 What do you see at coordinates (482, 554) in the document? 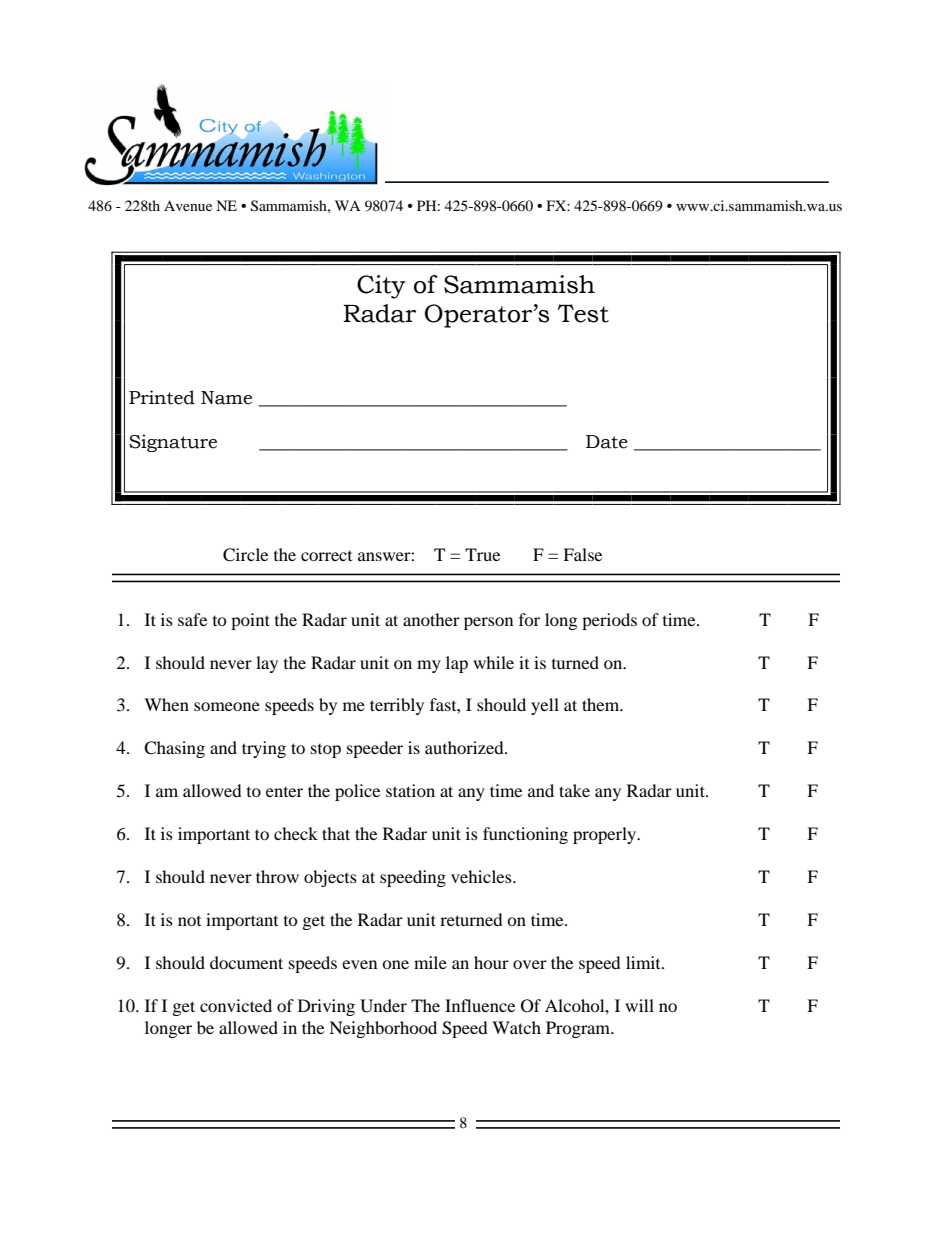
I see `True` at bounding box center [482, 554].
